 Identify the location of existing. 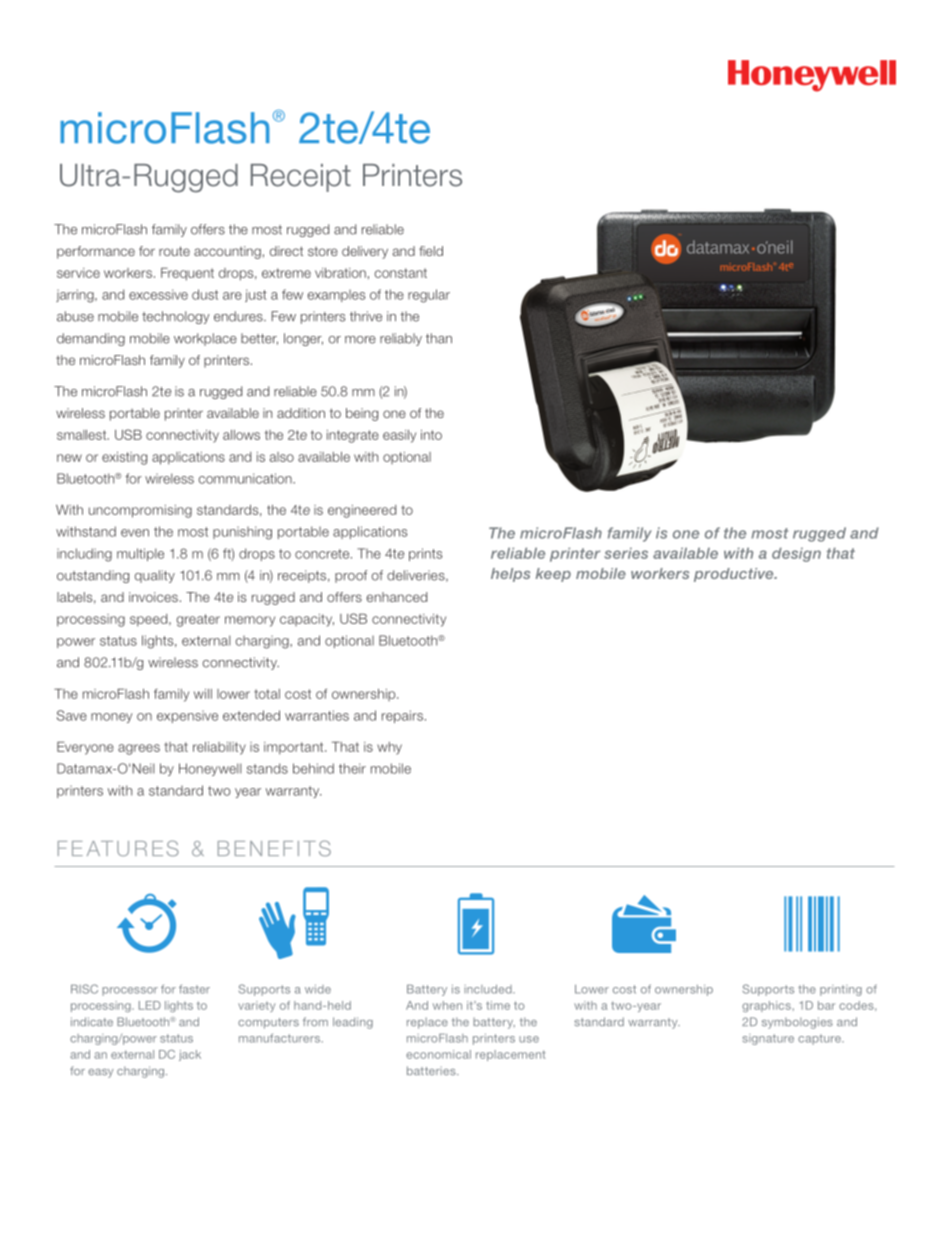
(124, 458).
